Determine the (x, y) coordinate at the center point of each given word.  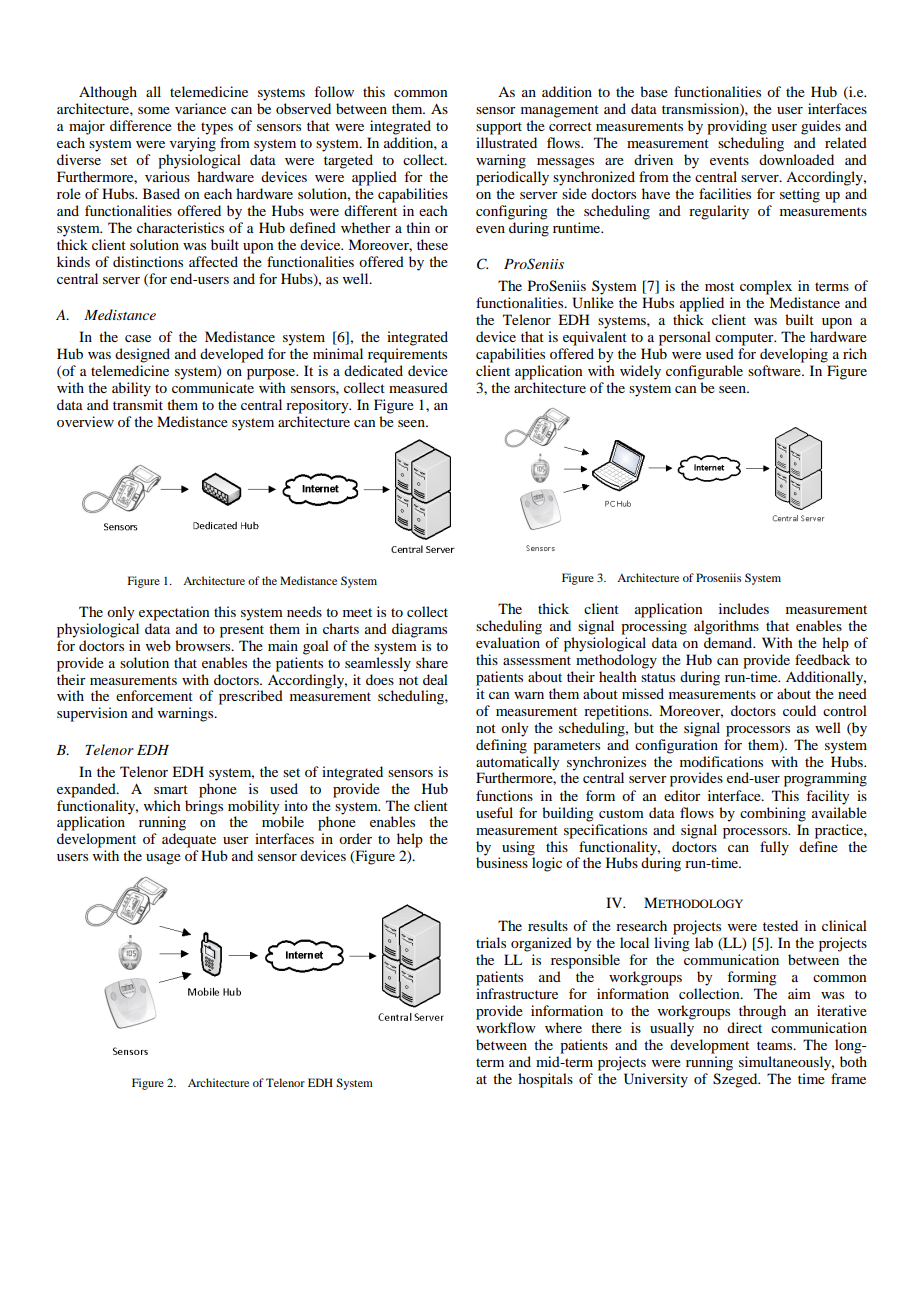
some (154, 110)
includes (744, 608)
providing (737, 127)
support (499, 128)
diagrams (419, 630)
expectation (174, 613)
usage (163, 859)
